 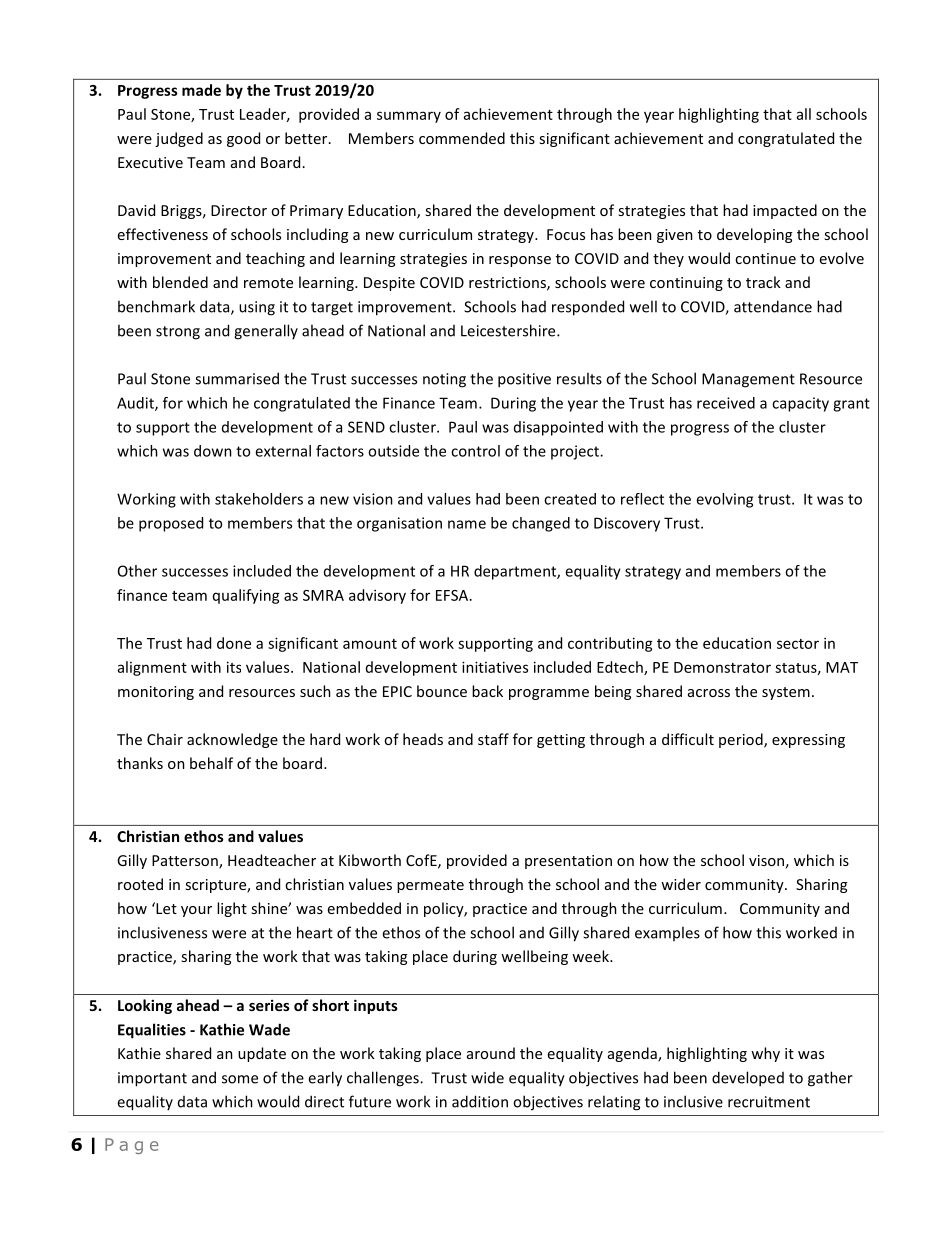 I want to click on good, so click(x=243, y=139).
